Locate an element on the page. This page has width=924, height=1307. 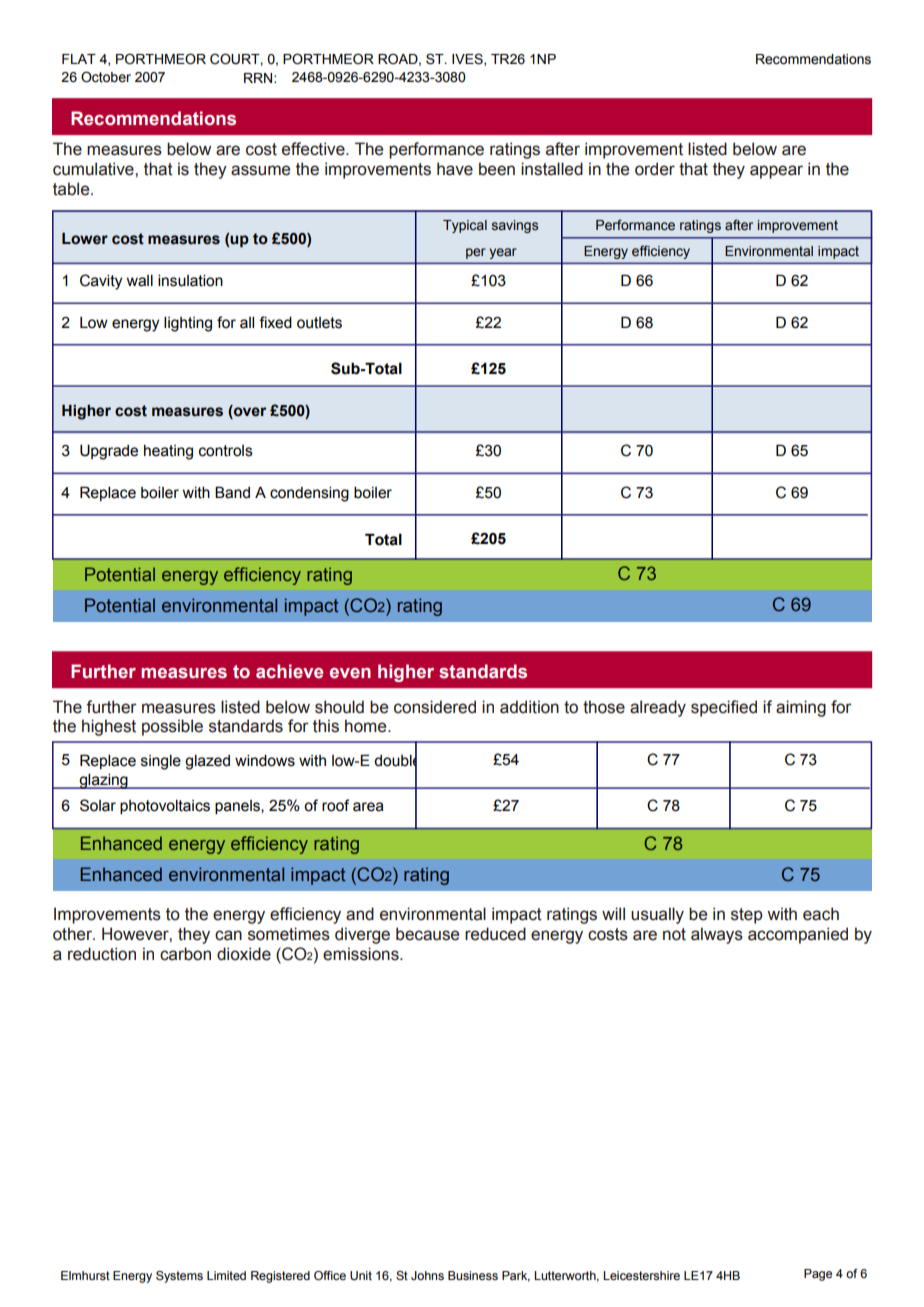
order is located at coordinates (655, 169).
